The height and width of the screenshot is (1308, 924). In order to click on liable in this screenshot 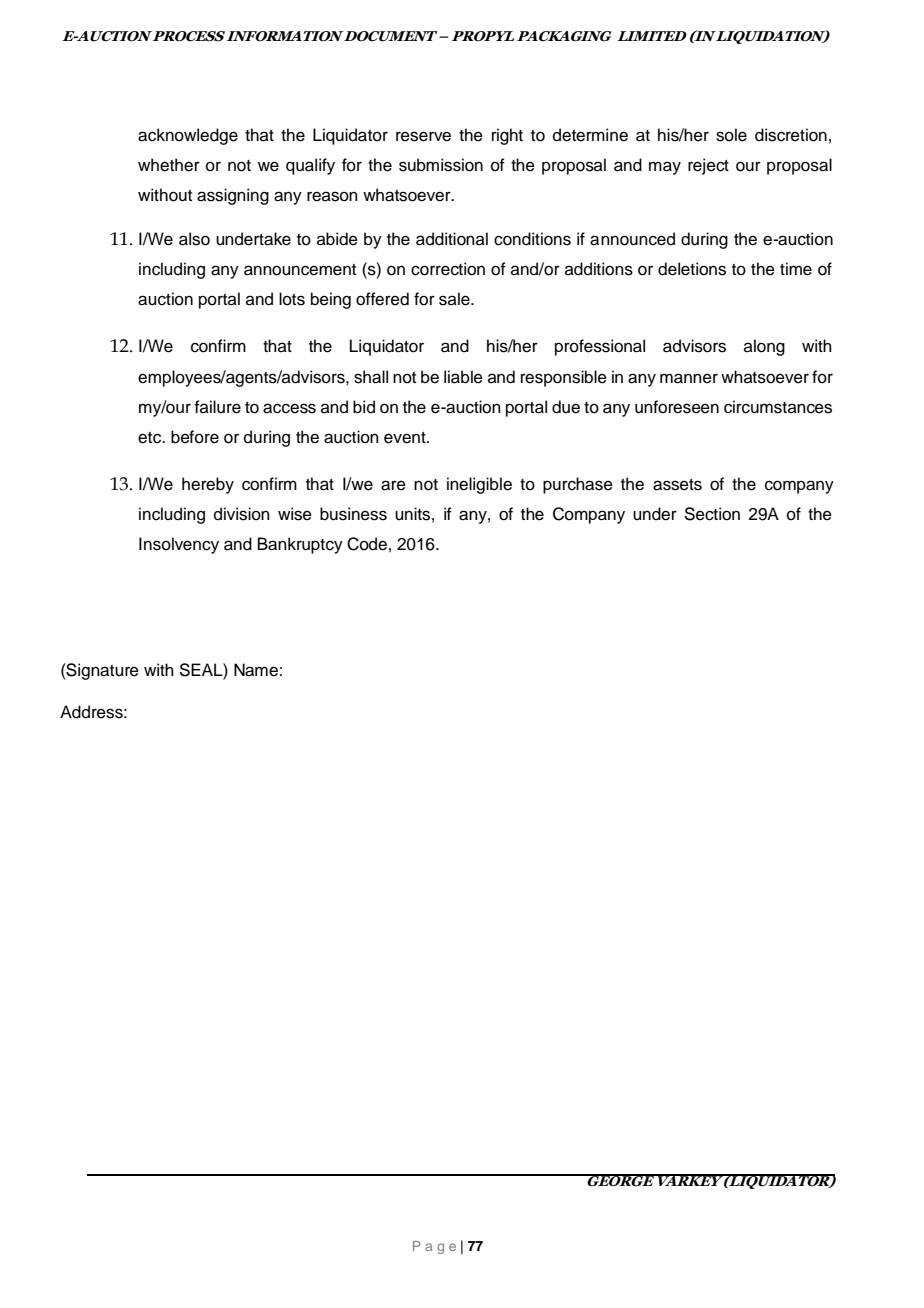, I will do `click(463, 377)`.
